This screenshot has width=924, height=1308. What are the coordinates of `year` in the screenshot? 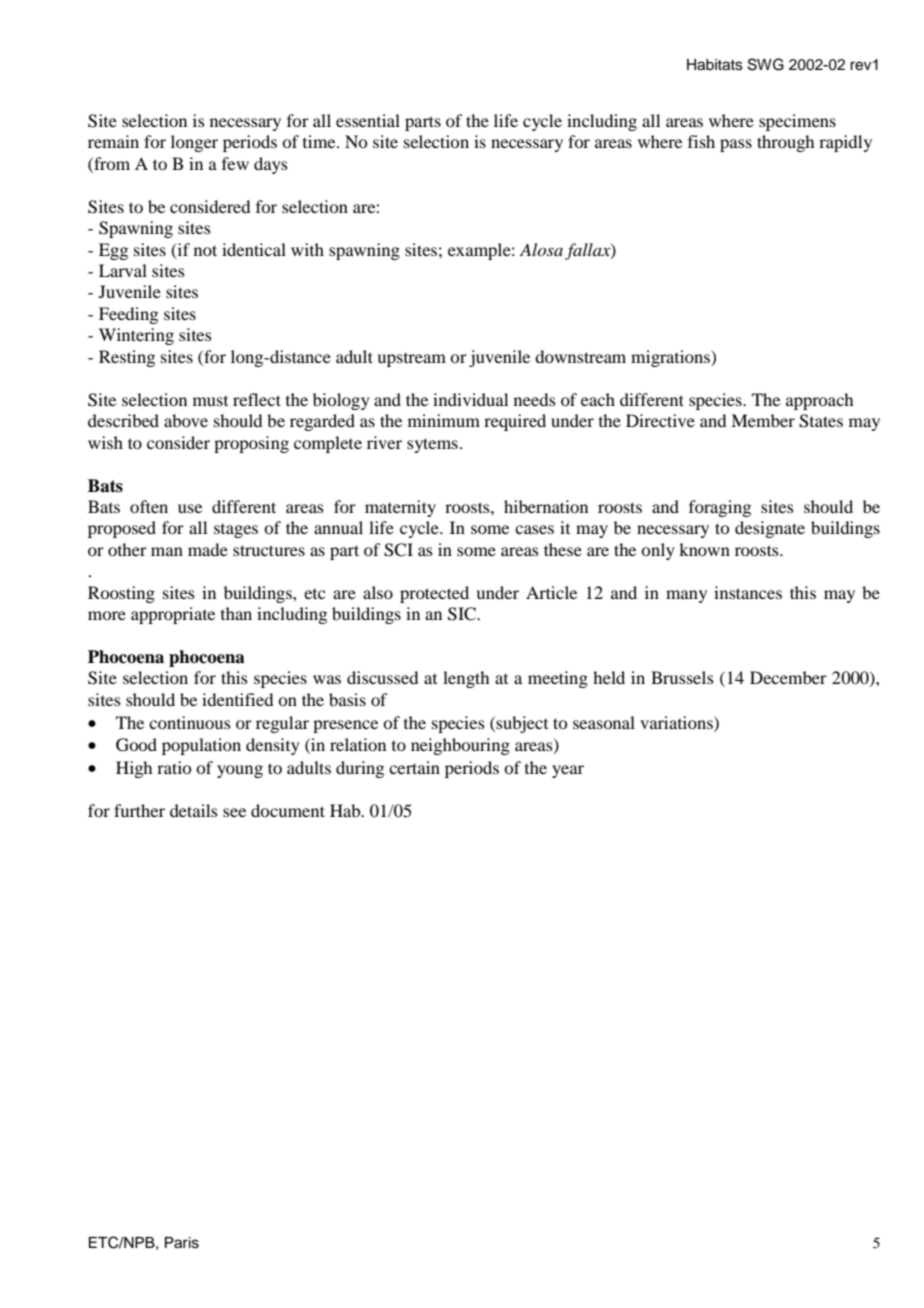 It's located at (568, 771).
